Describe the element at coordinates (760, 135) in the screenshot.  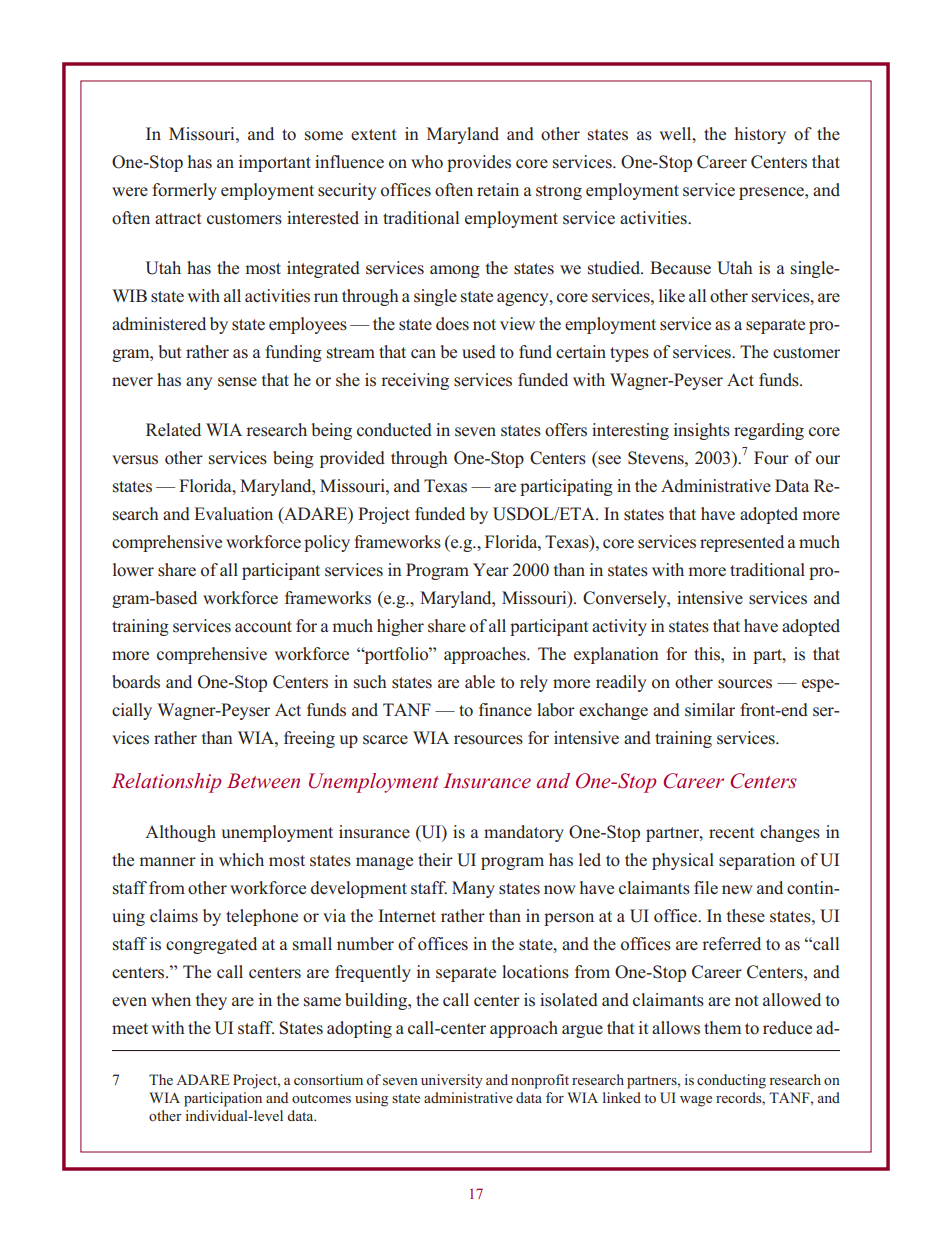
I see `history` at that location.
